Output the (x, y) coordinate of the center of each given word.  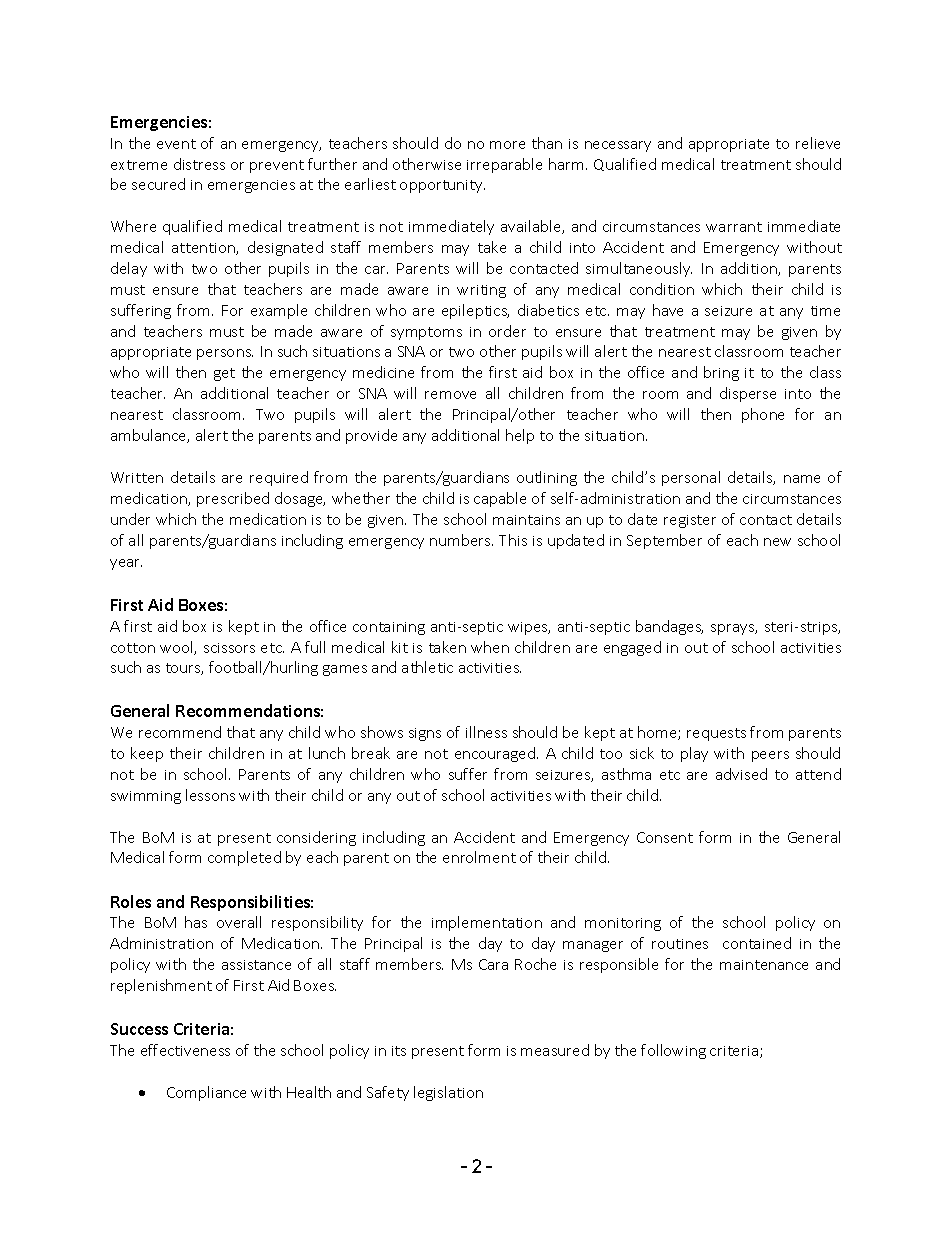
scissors (229, 648)
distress (199, 164)
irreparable (504, 165)
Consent (665, 837)
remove (450, 395)
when (490, 647)
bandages (669, 627)
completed (244, 858)
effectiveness (185, 1050)
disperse (748, 394)
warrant (734, 227)
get (224, 374)
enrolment (479, 857)
